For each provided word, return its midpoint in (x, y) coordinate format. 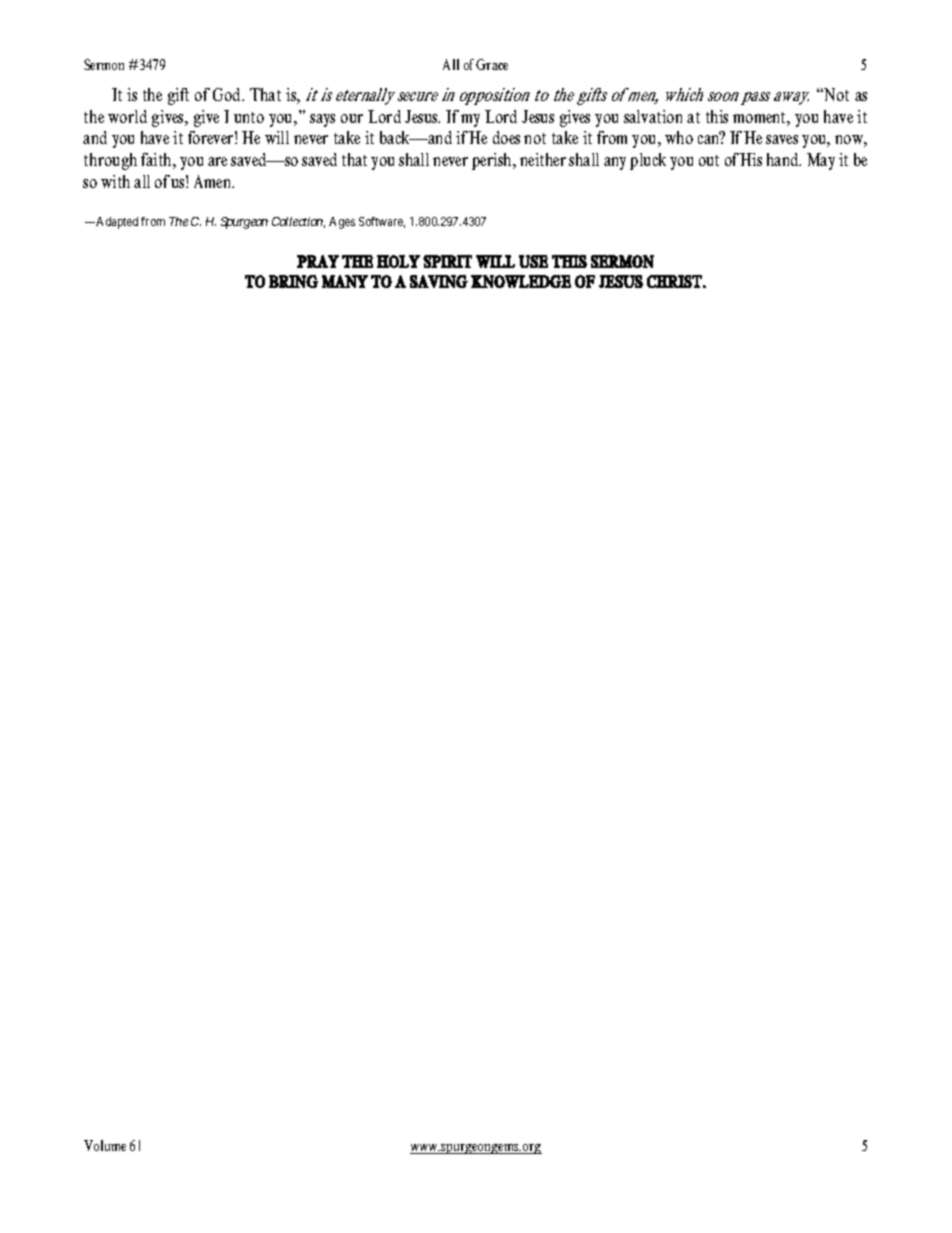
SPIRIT (447, 261)
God (228, 94)
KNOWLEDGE (521, 281)
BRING (293, 281)
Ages (342, 223)
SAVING (439, 281)
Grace (492, 64)
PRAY (318, 261)
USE (533, 261)
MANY (345, 281)
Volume (105, 1145)
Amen (214, 181)
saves (782, 139)
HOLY (398, 261)
